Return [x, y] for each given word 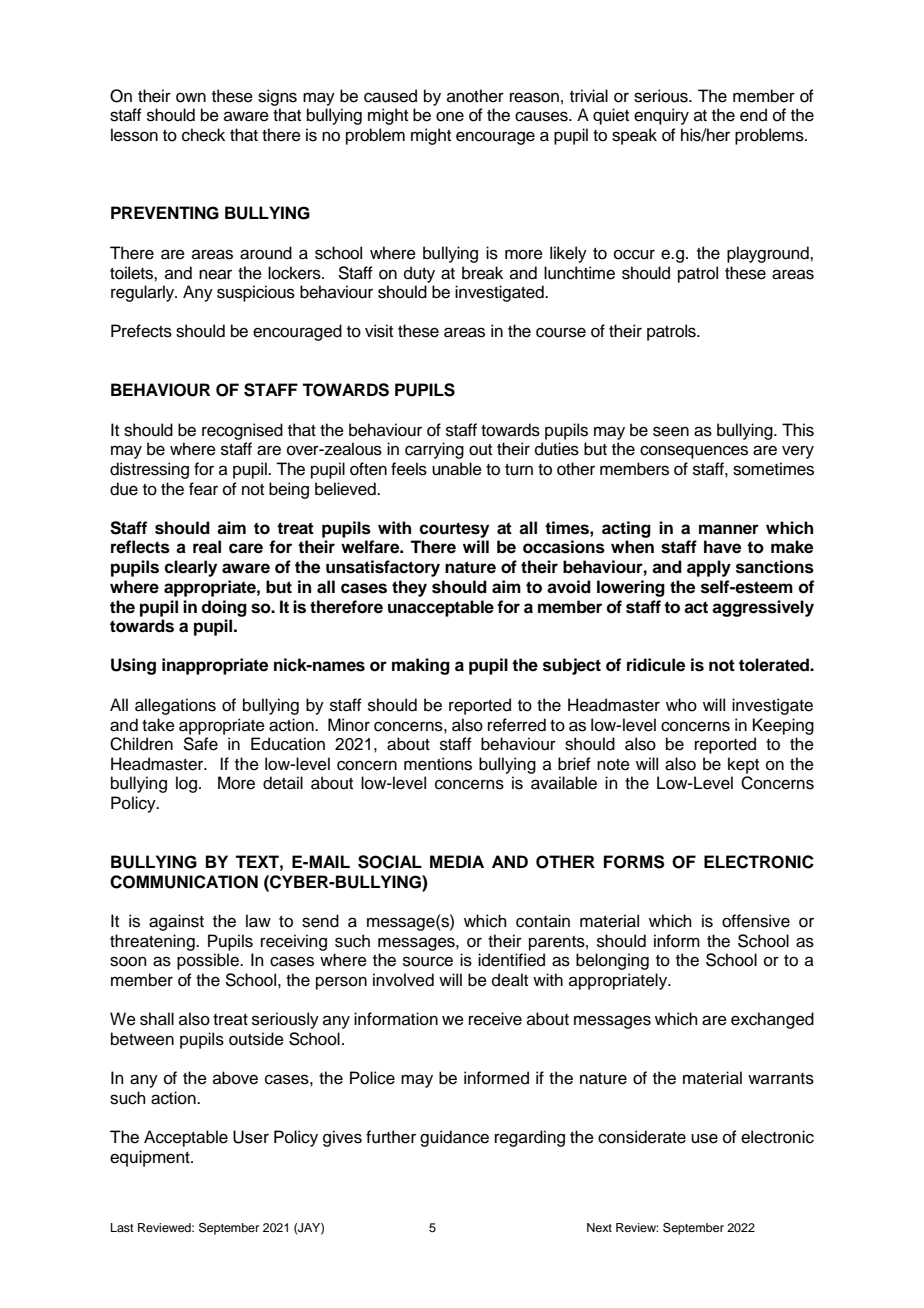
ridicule [656, 665]
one [450, 116]
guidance [454, 1138]
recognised [242, 431]
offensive [756, 921]
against [176, 922]
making [421, 666]
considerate [642, 1137]
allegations [175, 706]
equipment [151, 1158]
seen [671, 431]
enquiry [661, 116]
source [428, 961]
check [203, 135]
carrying [434, 450]
